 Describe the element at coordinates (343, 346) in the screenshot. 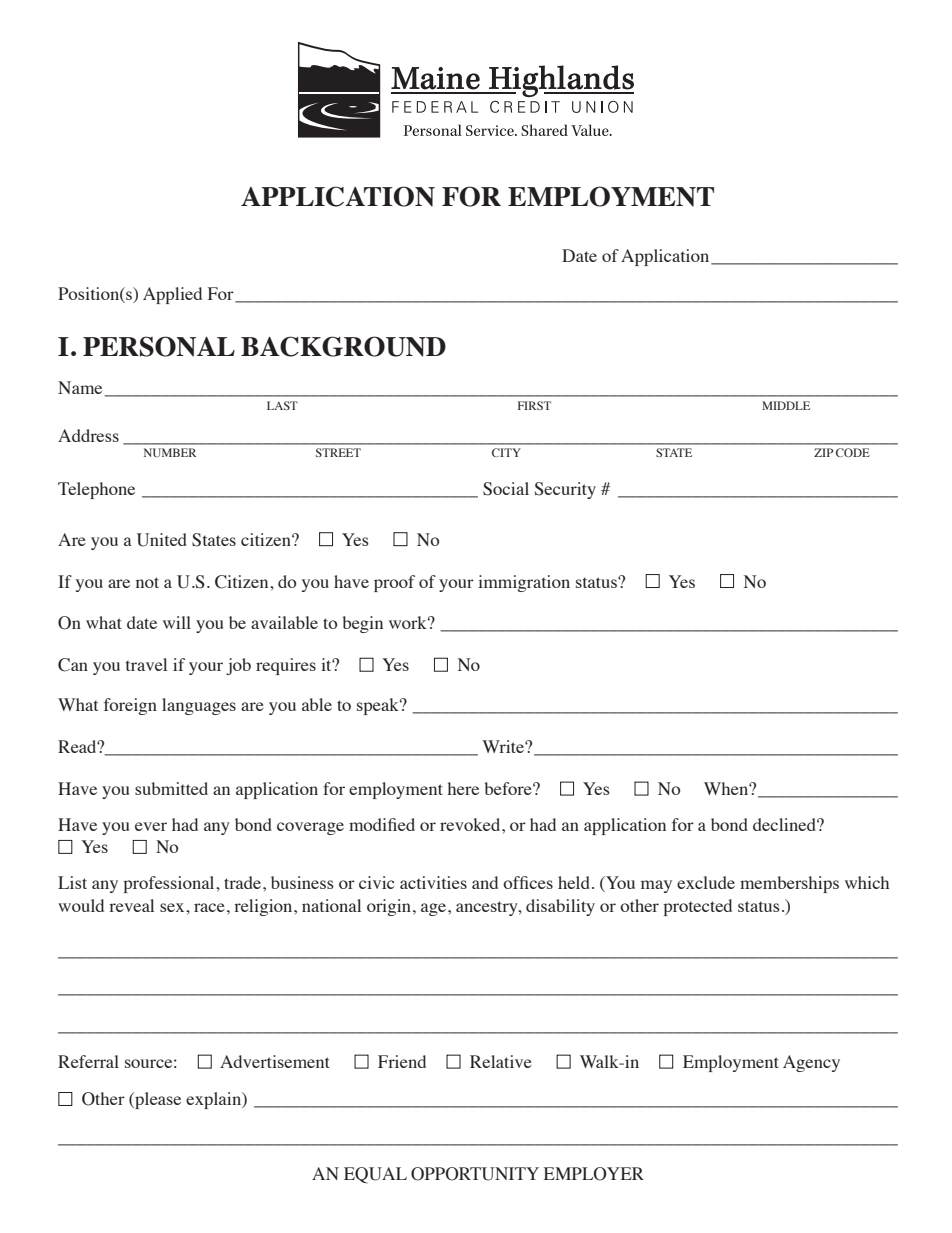

I see `BACKGROUND` at that location.
